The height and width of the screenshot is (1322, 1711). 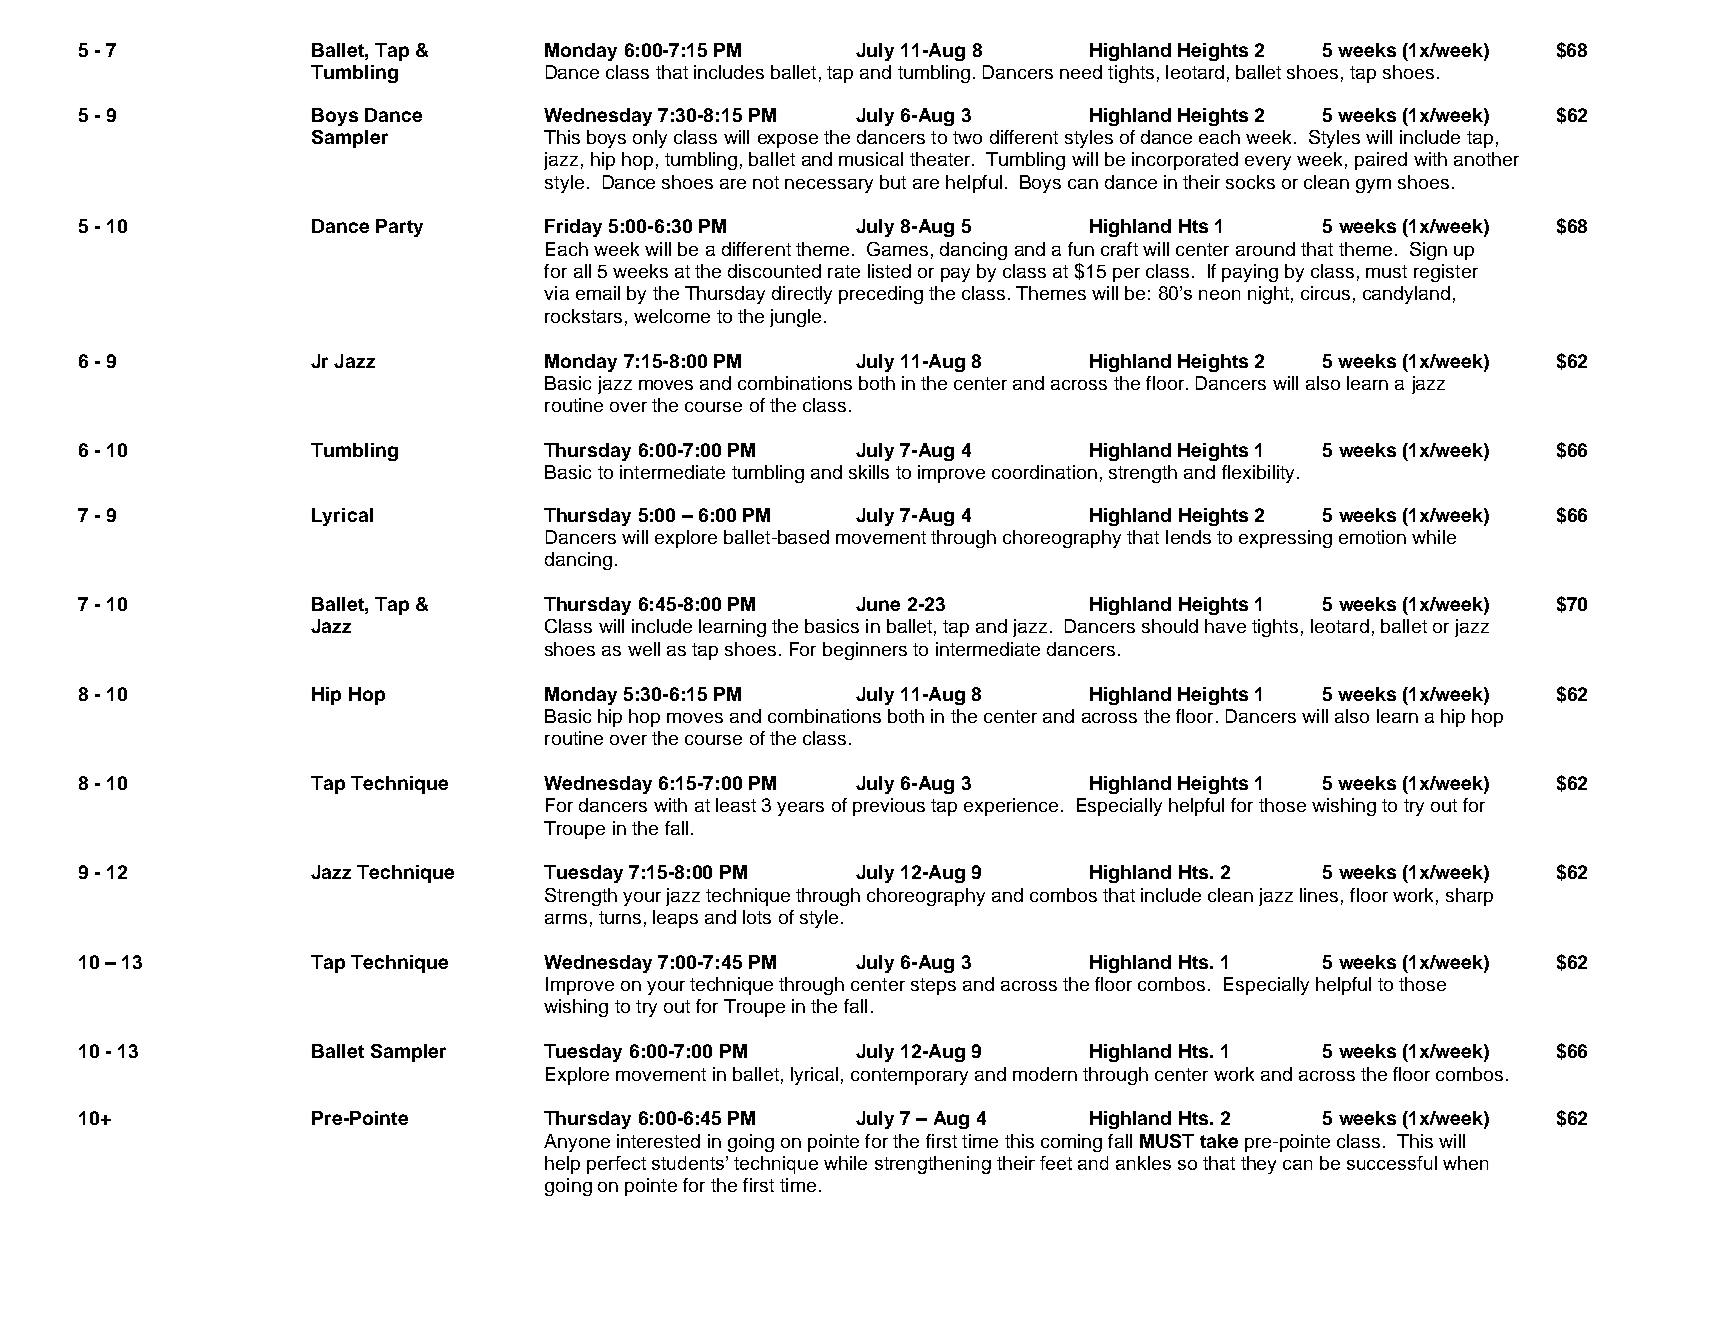 I want to click on two, so click(x=967, y=137).
